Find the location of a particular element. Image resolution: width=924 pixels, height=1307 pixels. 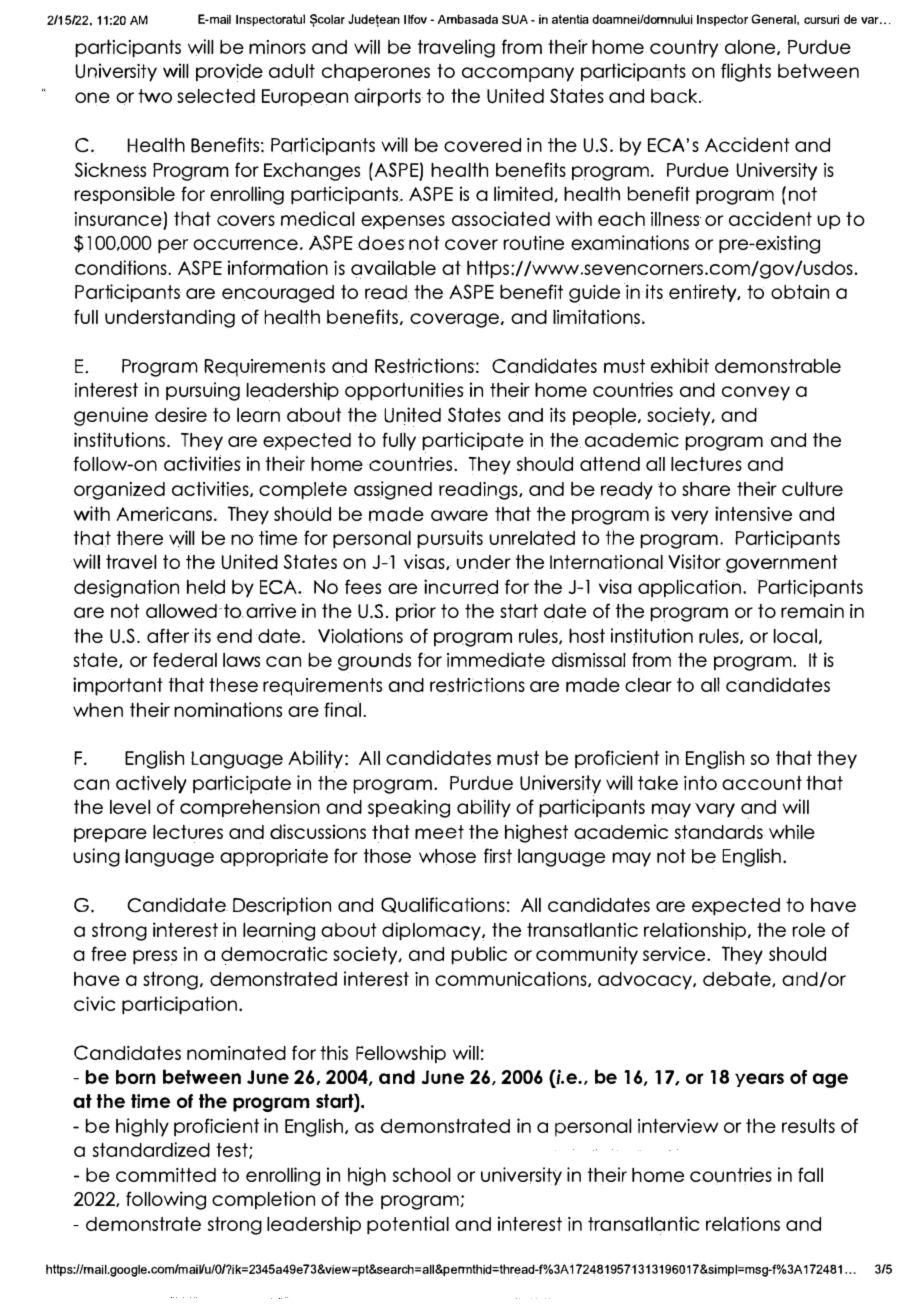

debate is located at coordinates (738, 979).
